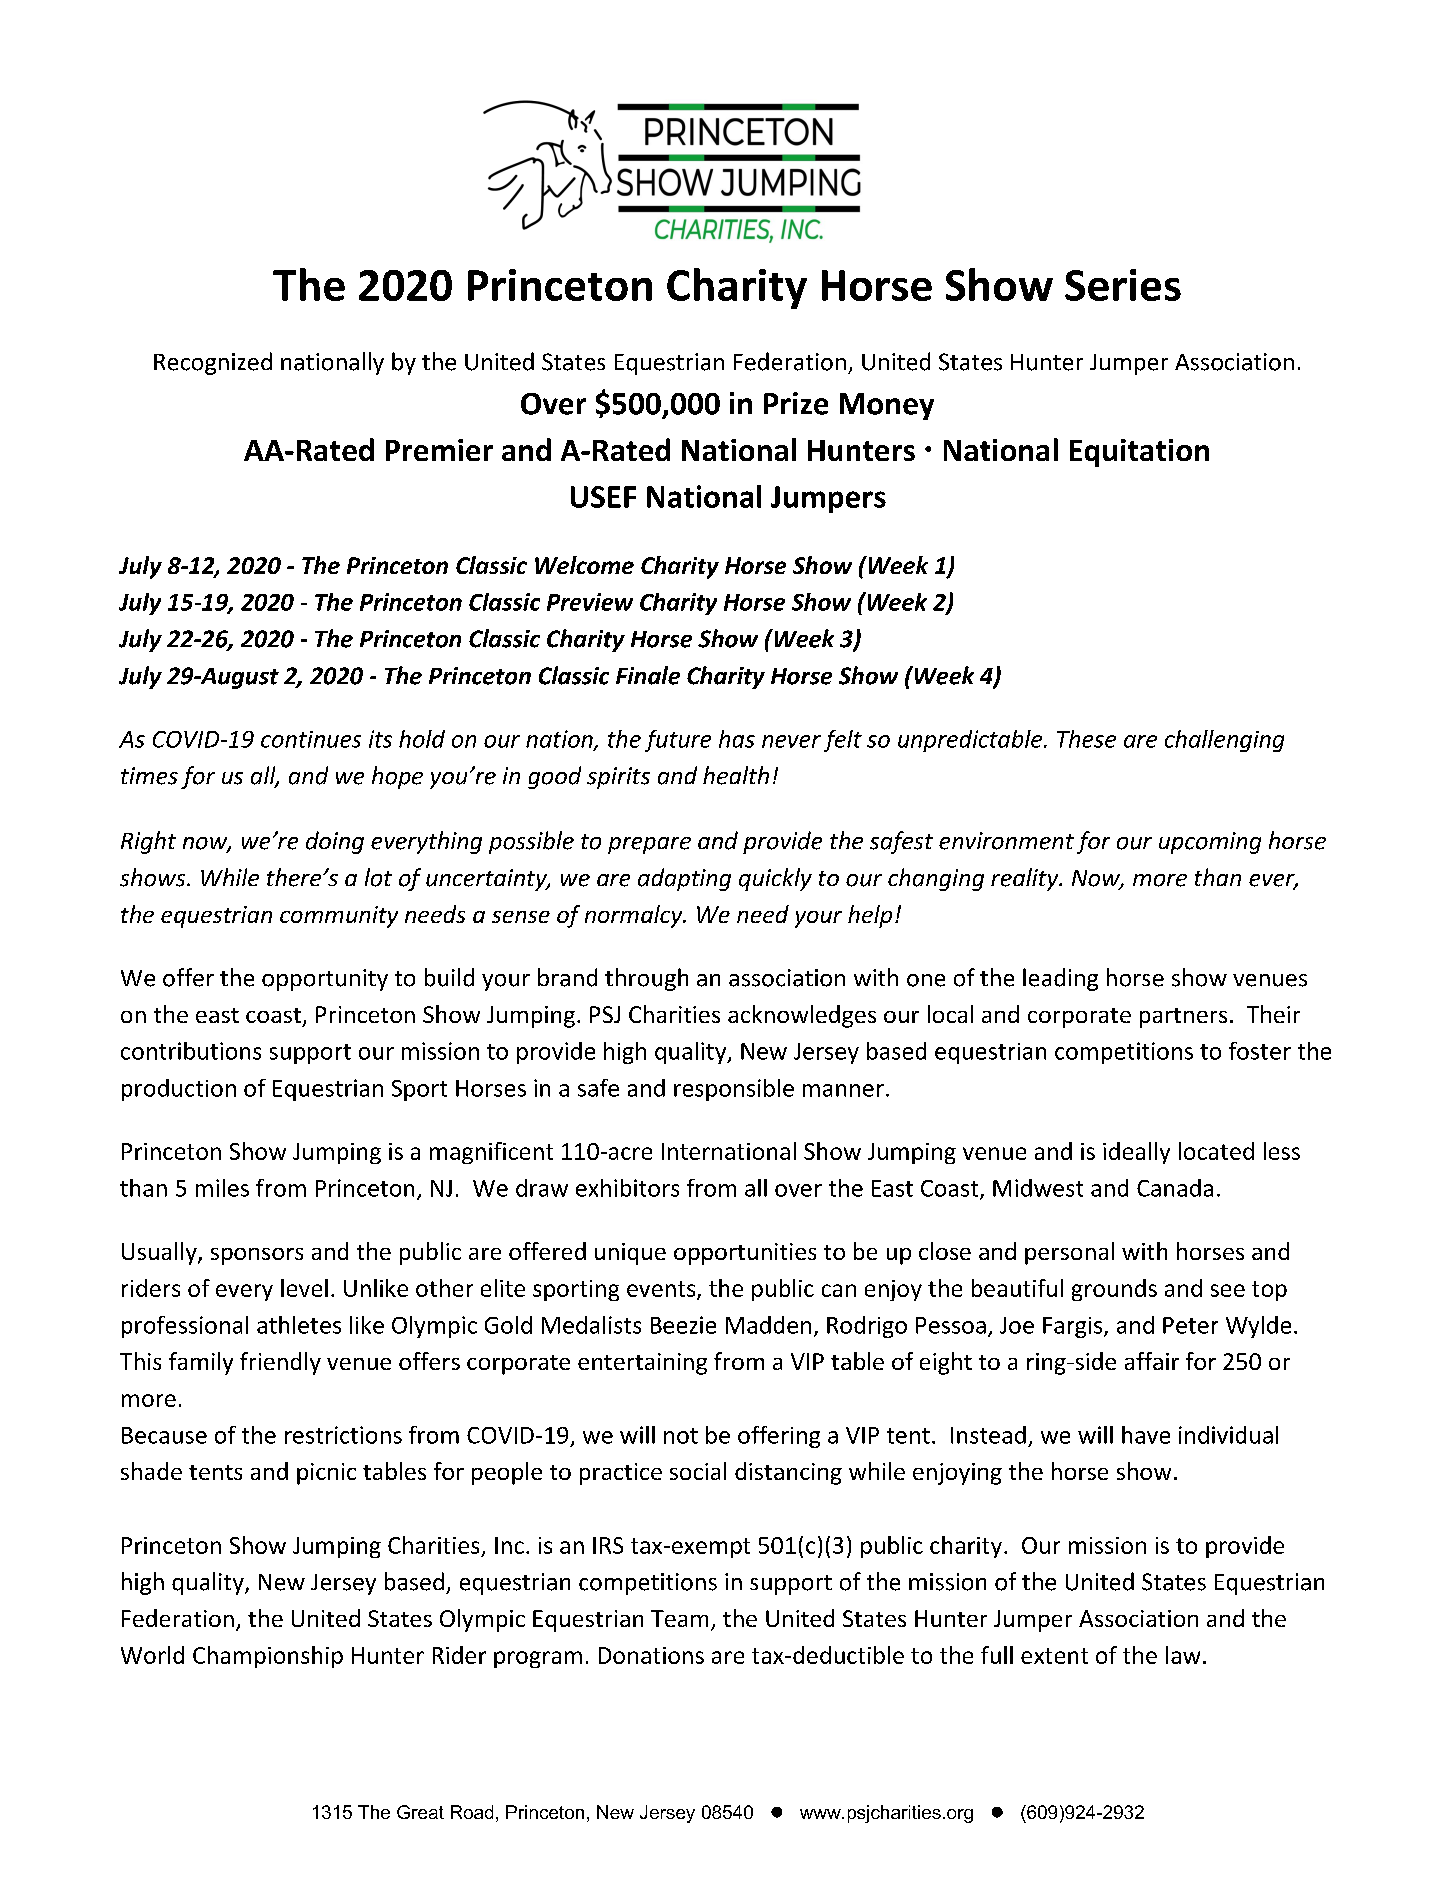  Describe the element at coordinates (1183, 1655) in the document. I see `law` at that location.
